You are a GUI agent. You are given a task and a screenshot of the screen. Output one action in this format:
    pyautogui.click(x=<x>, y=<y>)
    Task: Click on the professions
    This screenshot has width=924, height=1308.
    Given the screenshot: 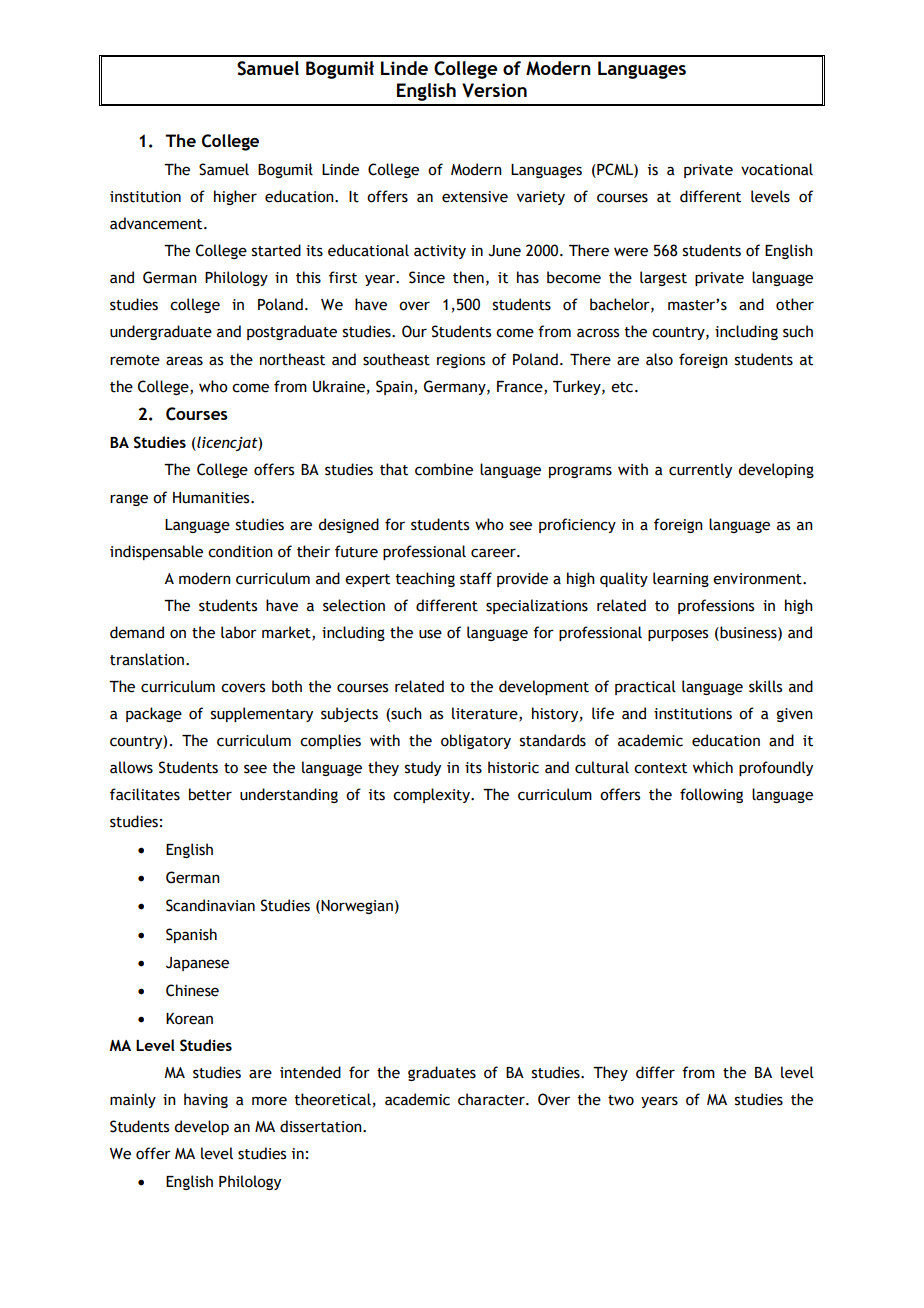 What is the action you would take?
    pyautogui.click(x=716, y=606)
